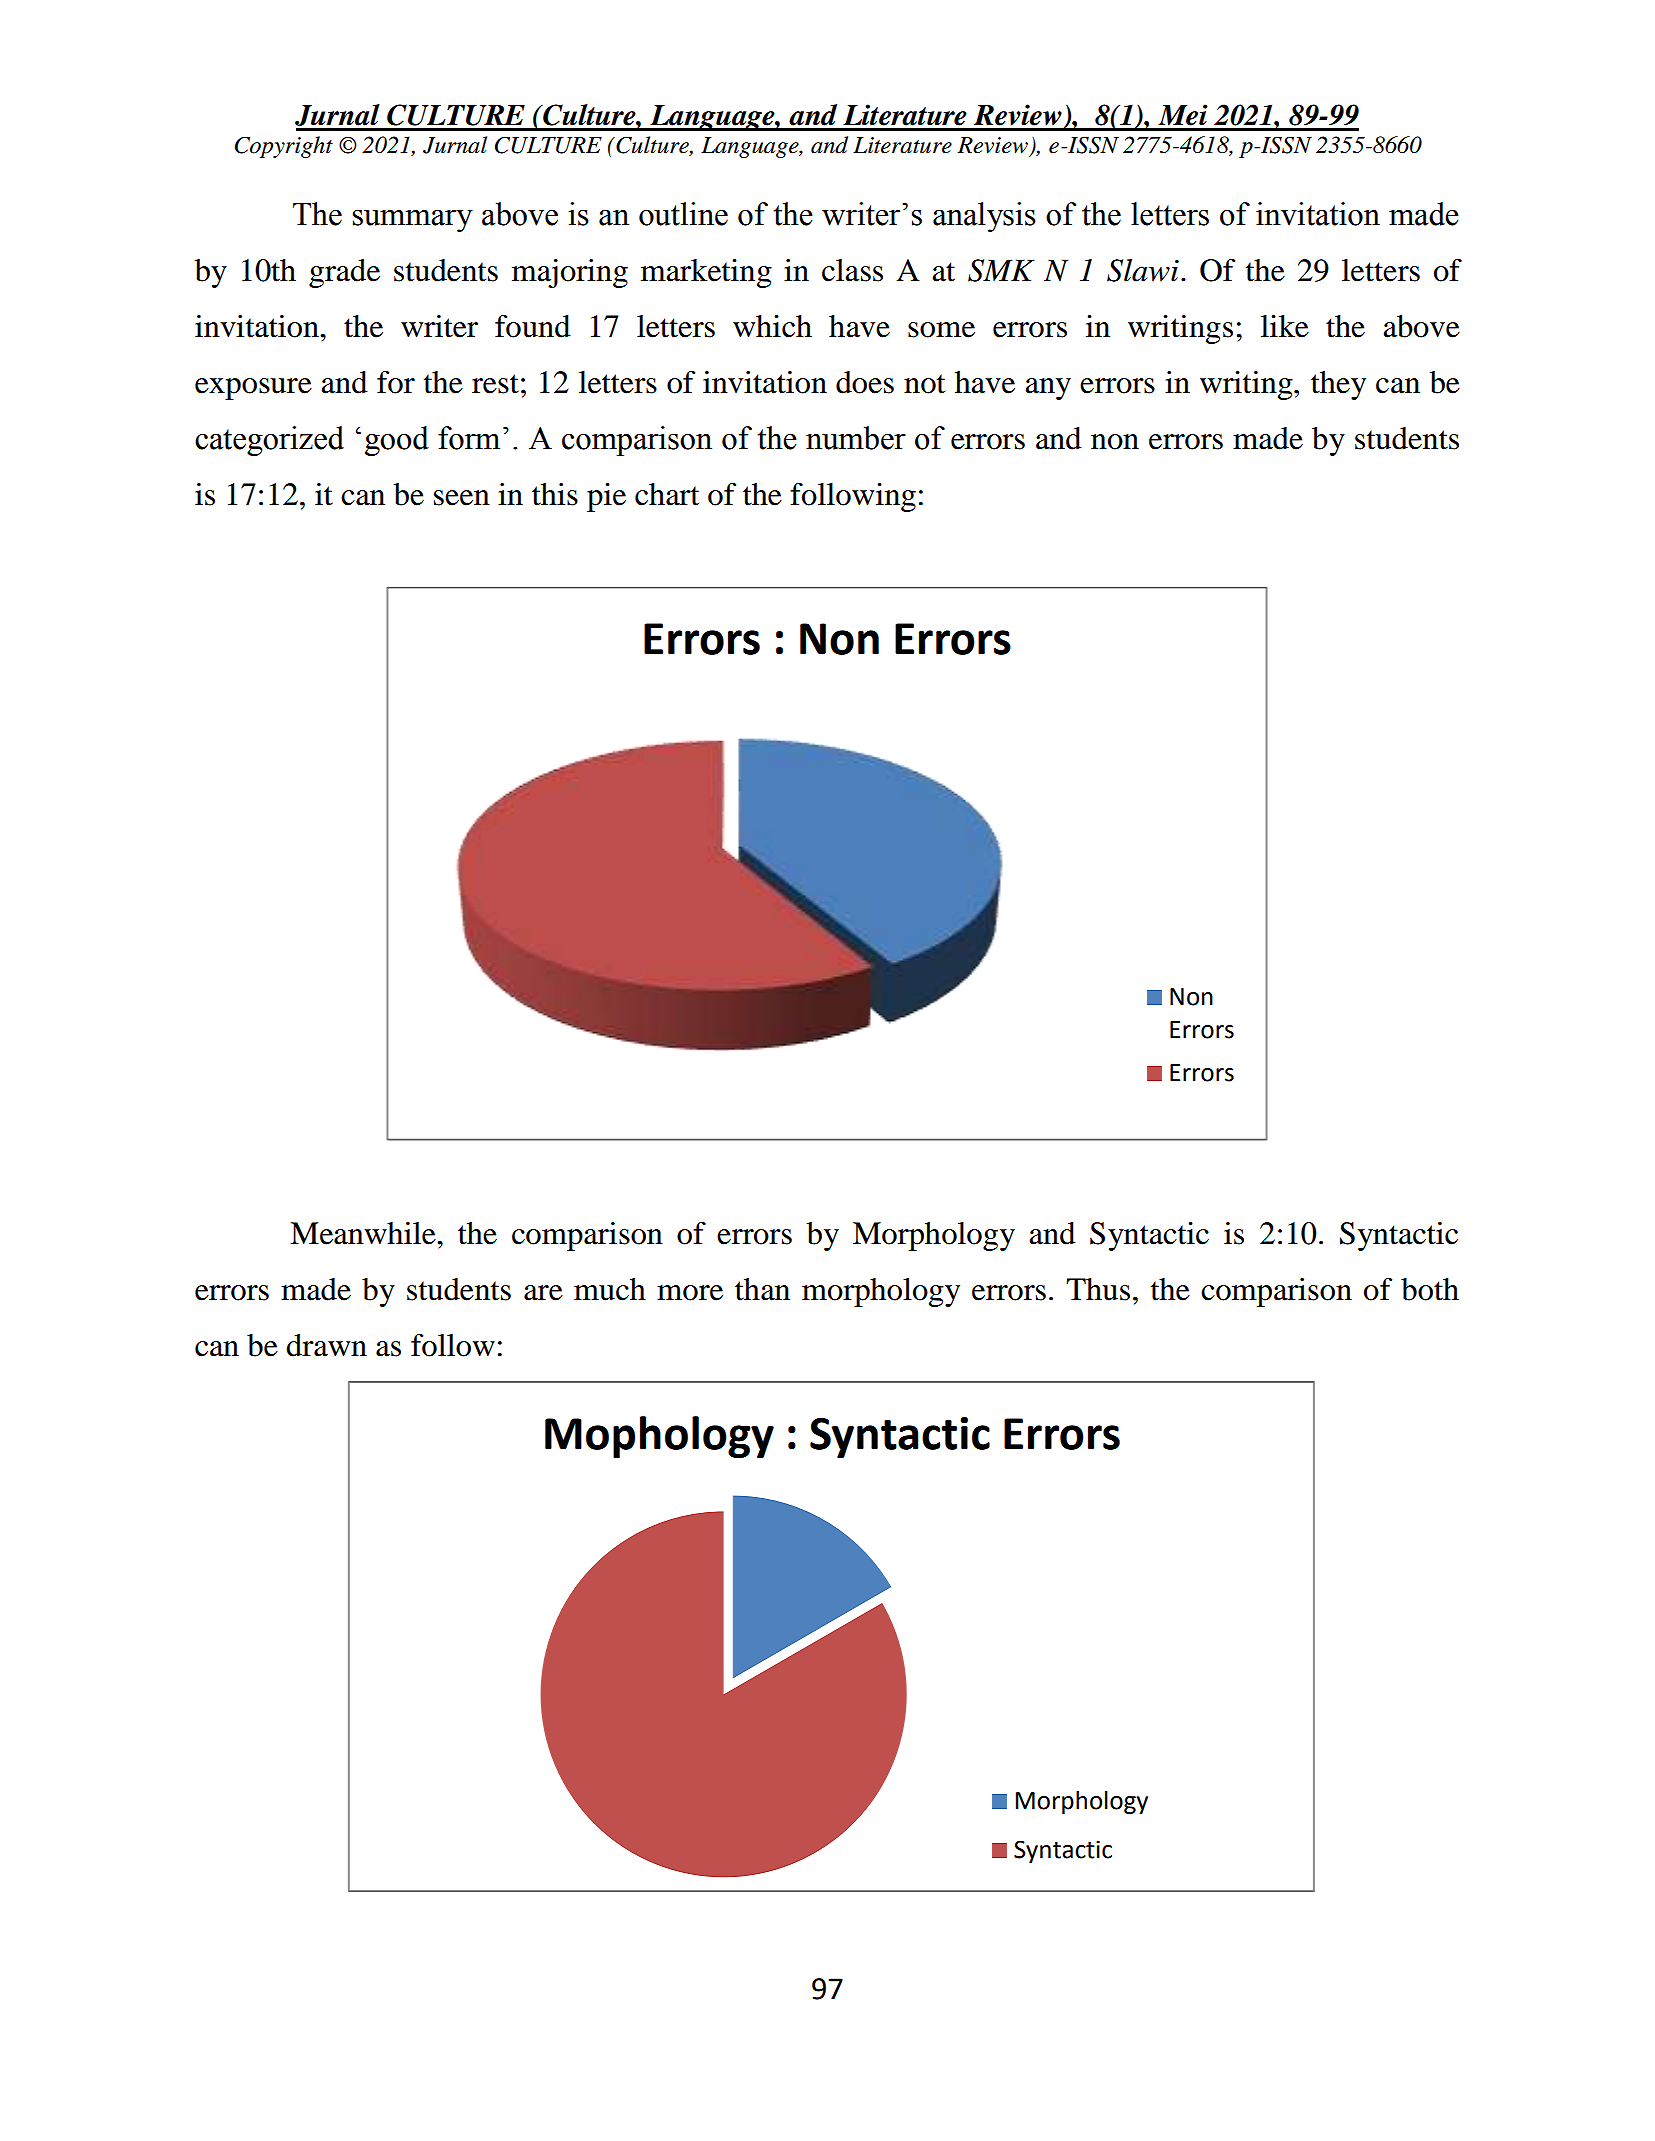 The height and width of the screenshot is (2141, 1655). I want to click on summary, so click(413, 220).
